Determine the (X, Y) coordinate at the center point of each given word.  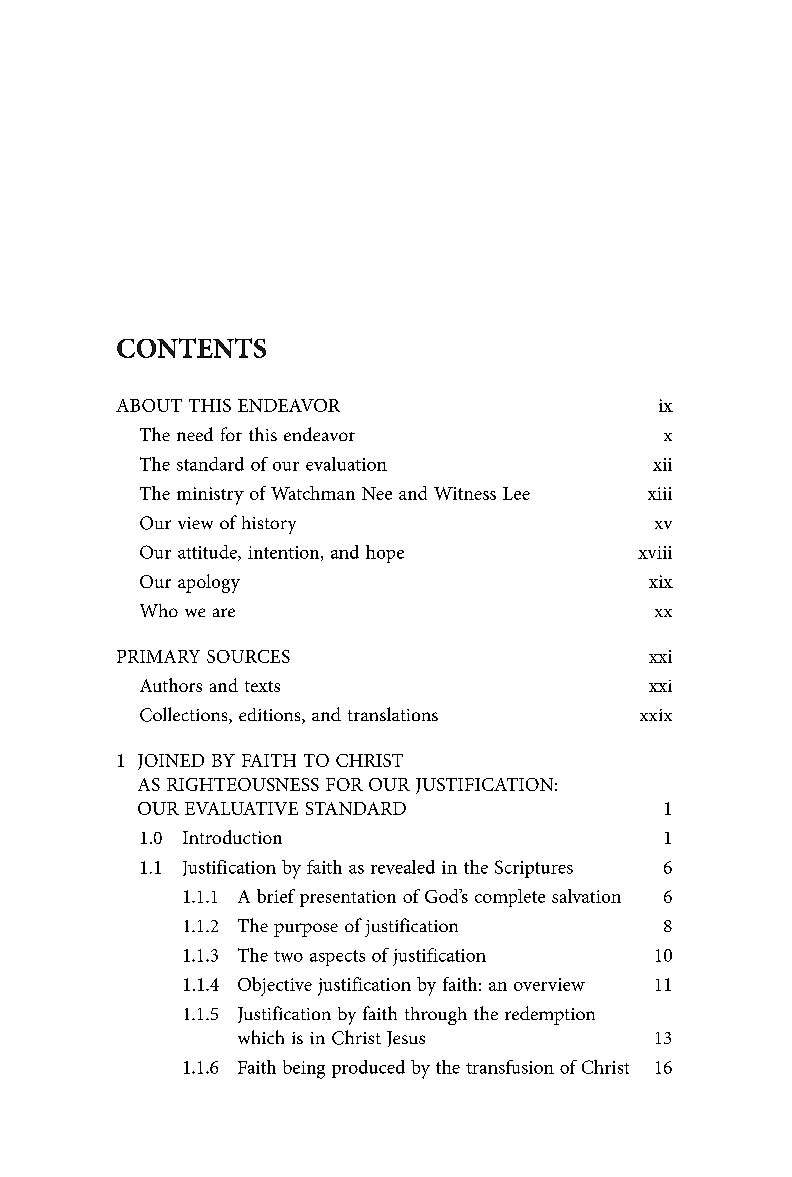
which (261, 1037)
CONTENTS (191, 348)
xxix (656, 715)
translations (393, 714)
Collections (185, 715)
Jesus (406, 1039)
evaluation (346, 464)
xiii (660, 493)
